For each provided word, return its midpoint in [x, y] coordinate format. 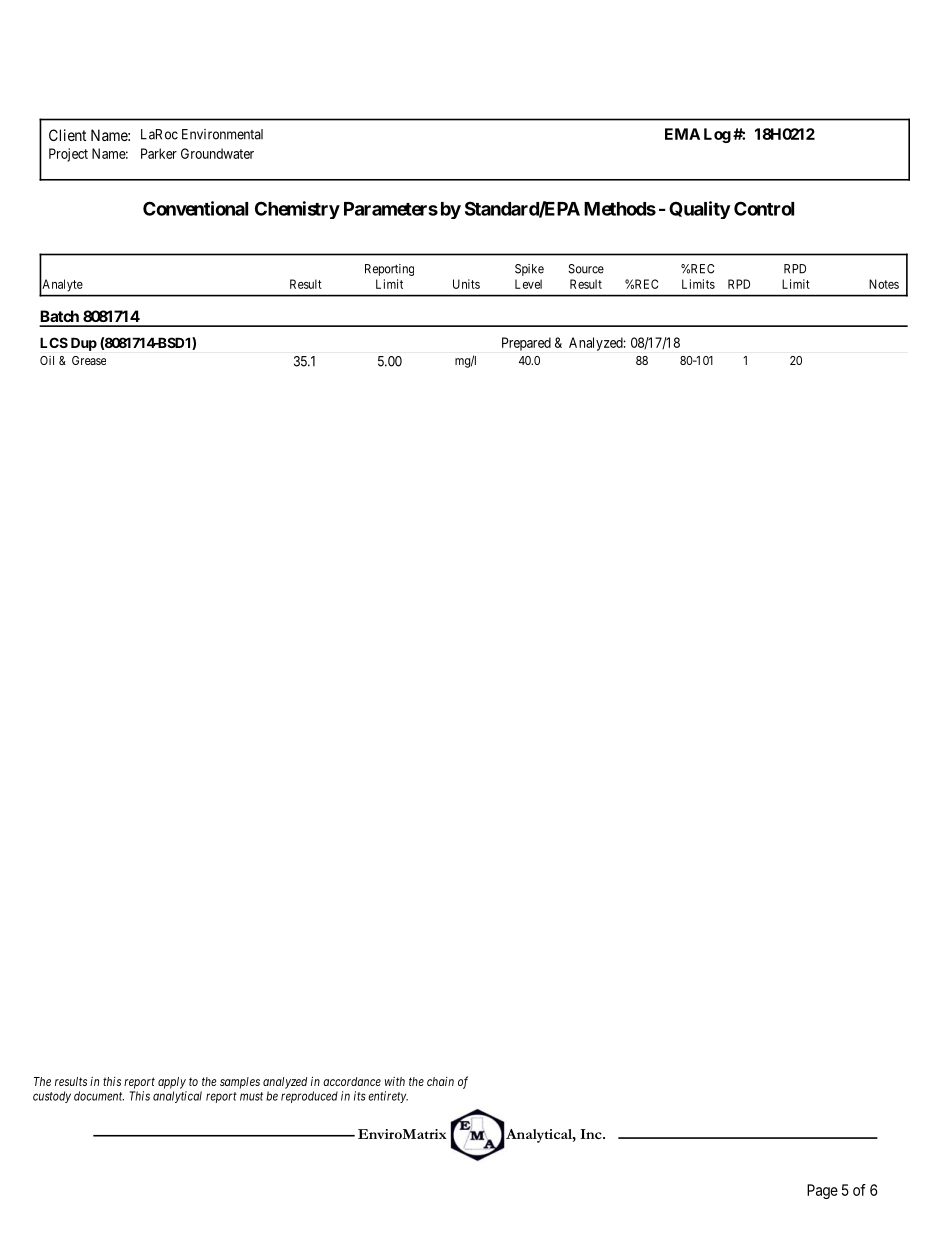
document [99, 1096]
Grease [89, 360]
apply [172, 1083]
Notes [884, 284]
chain [440, 1081]
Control [764, 208]
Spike [529, 270]
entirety [388, 1097]
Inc [592, 1134]
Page [822, 1191]
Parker [159, 153]
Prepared [526, 344]
